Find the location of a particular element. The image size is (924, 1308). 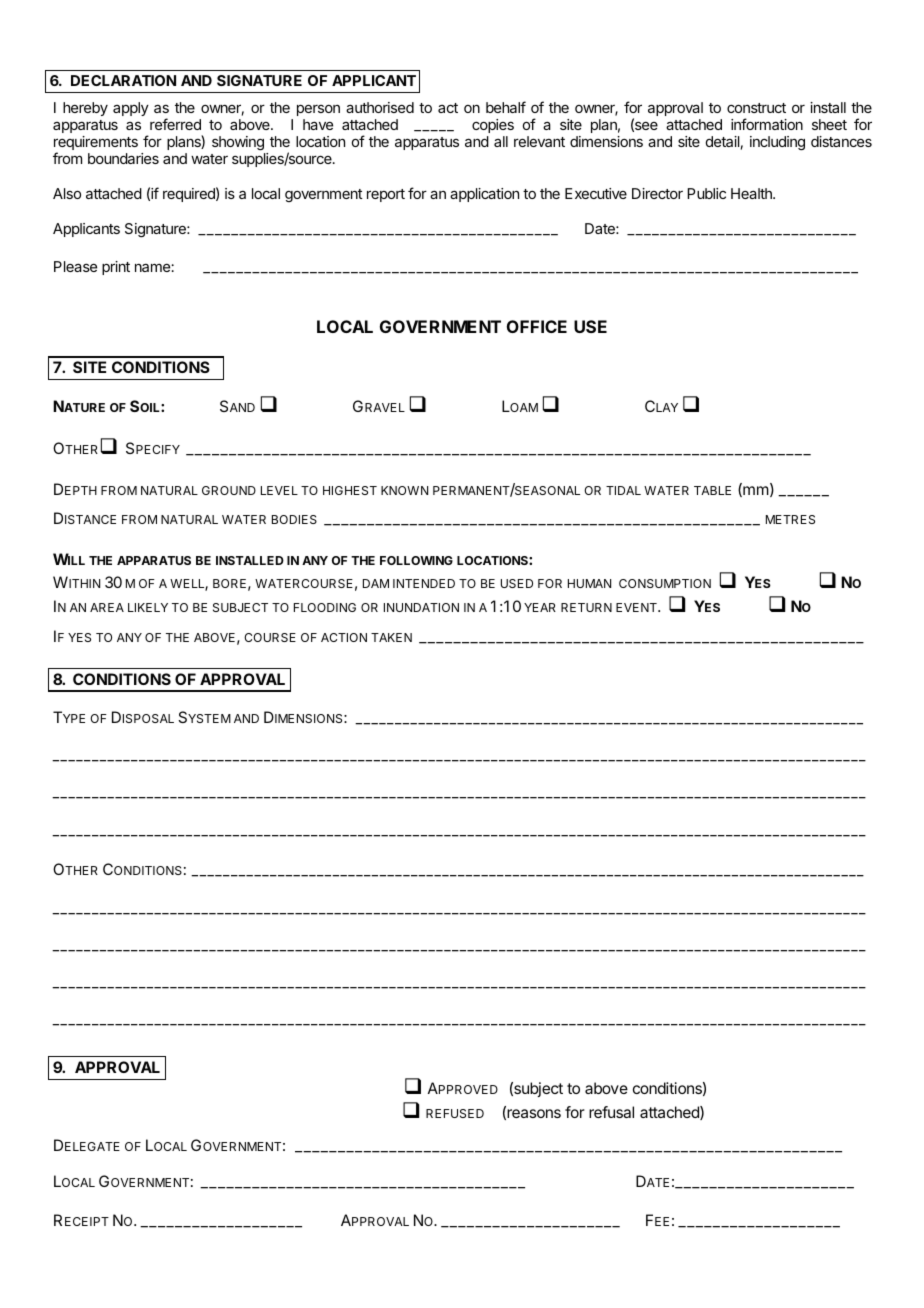

RETURN is located at coordinates (586, 607).
